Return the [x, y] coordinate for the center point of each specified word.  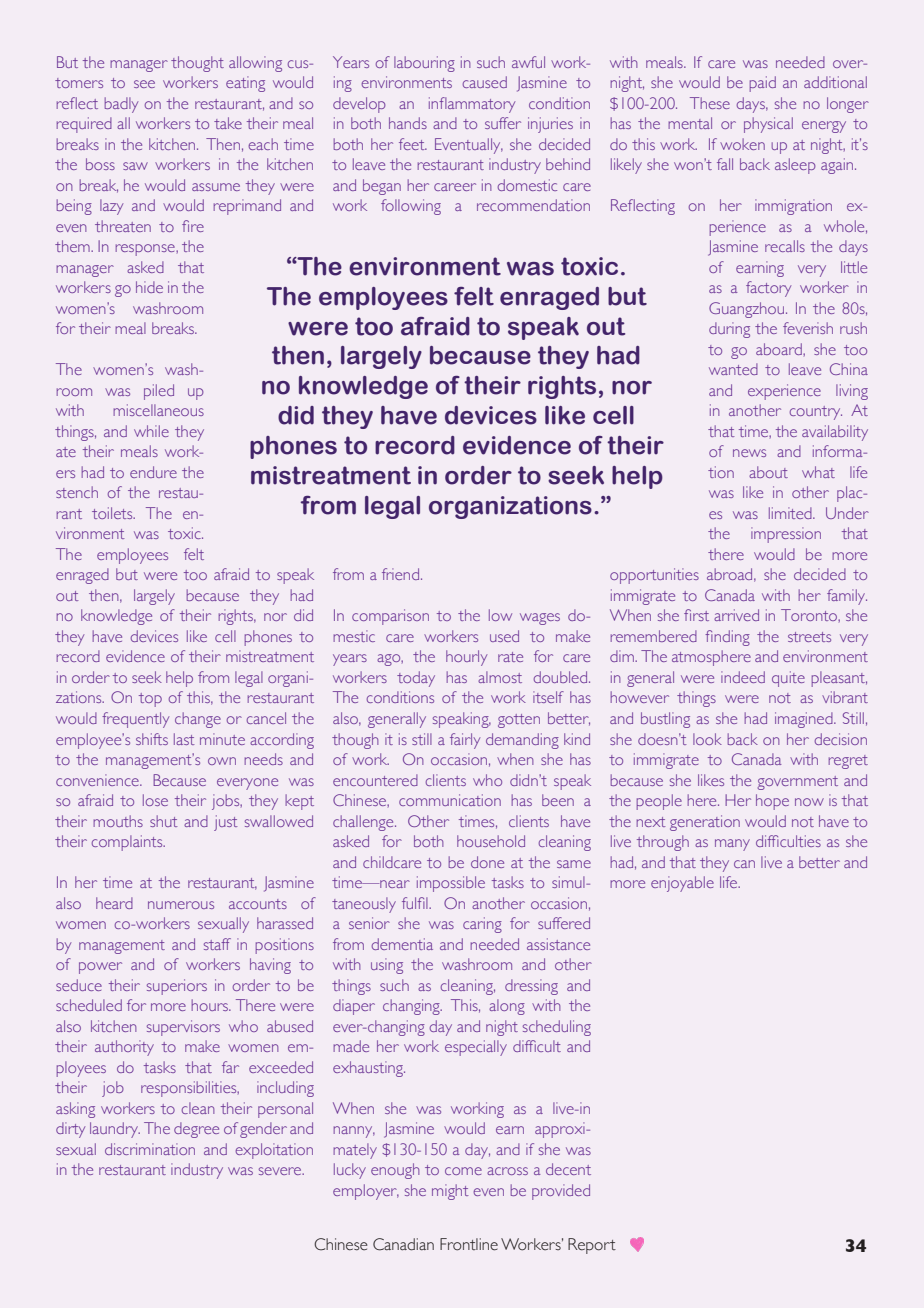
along [507, 1007]
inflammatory [472, 105]
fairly [465, 741]
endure [153, 472]
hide [149, 287]
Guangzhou [748, 310]
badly [121, 105]
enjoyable [682, 884]
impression [786, 535]
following [411, 207]
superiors [177, 987]
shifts [152, 739]
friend [400, 574]
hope [772, 802]
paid [763, 84]
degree [196, 1130]
